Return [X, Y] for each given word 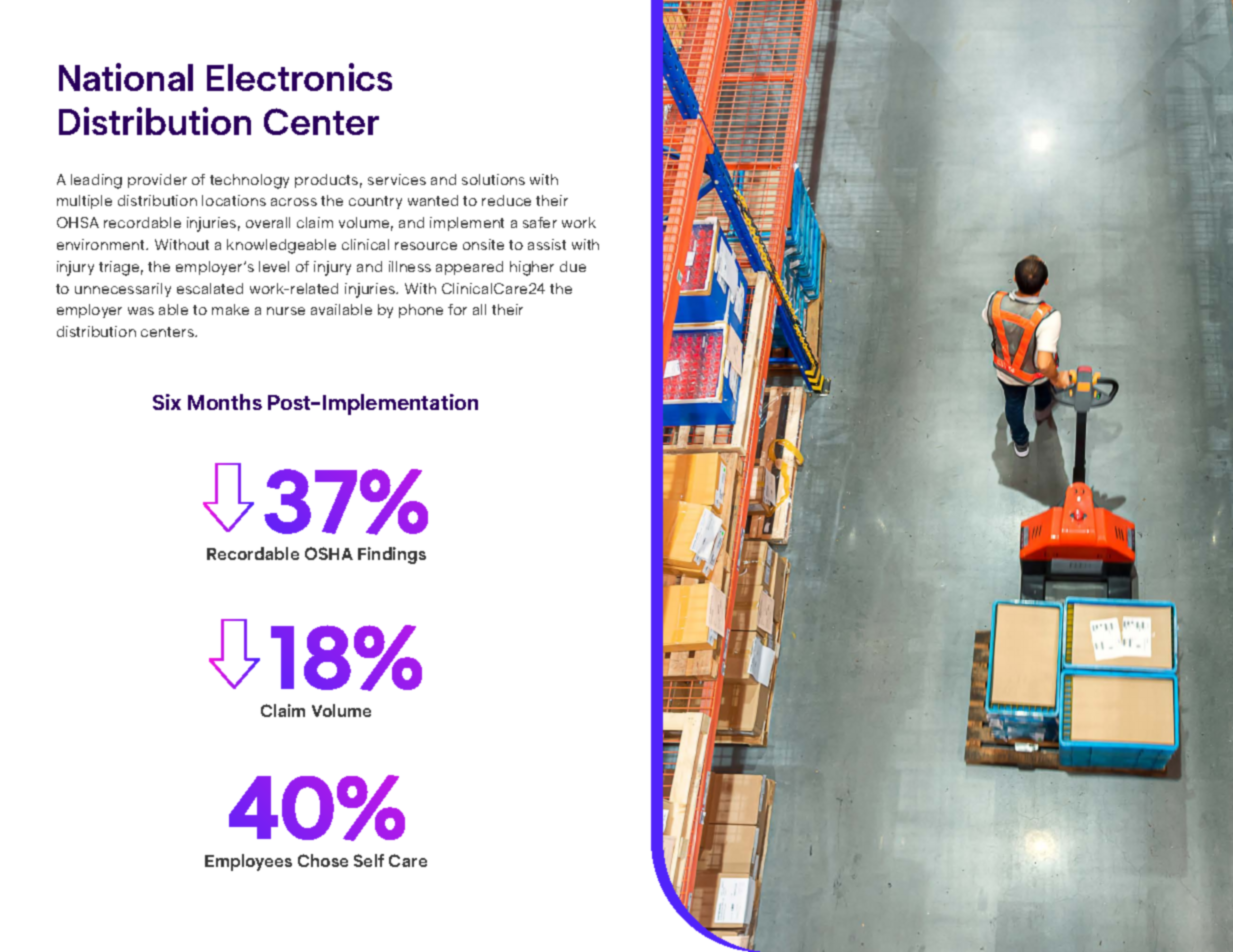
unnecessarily [123, 290]
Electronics [299, 77]
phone [421, 311]
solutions [493, 179]
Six [167, 402]
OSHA [329, 553]
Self [369, 860]
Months [225, 402]
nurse [286, 311]
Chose [323, 860]
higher [532, 268]
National [126, 77]
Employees [248, 862]
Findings [392, 555]
